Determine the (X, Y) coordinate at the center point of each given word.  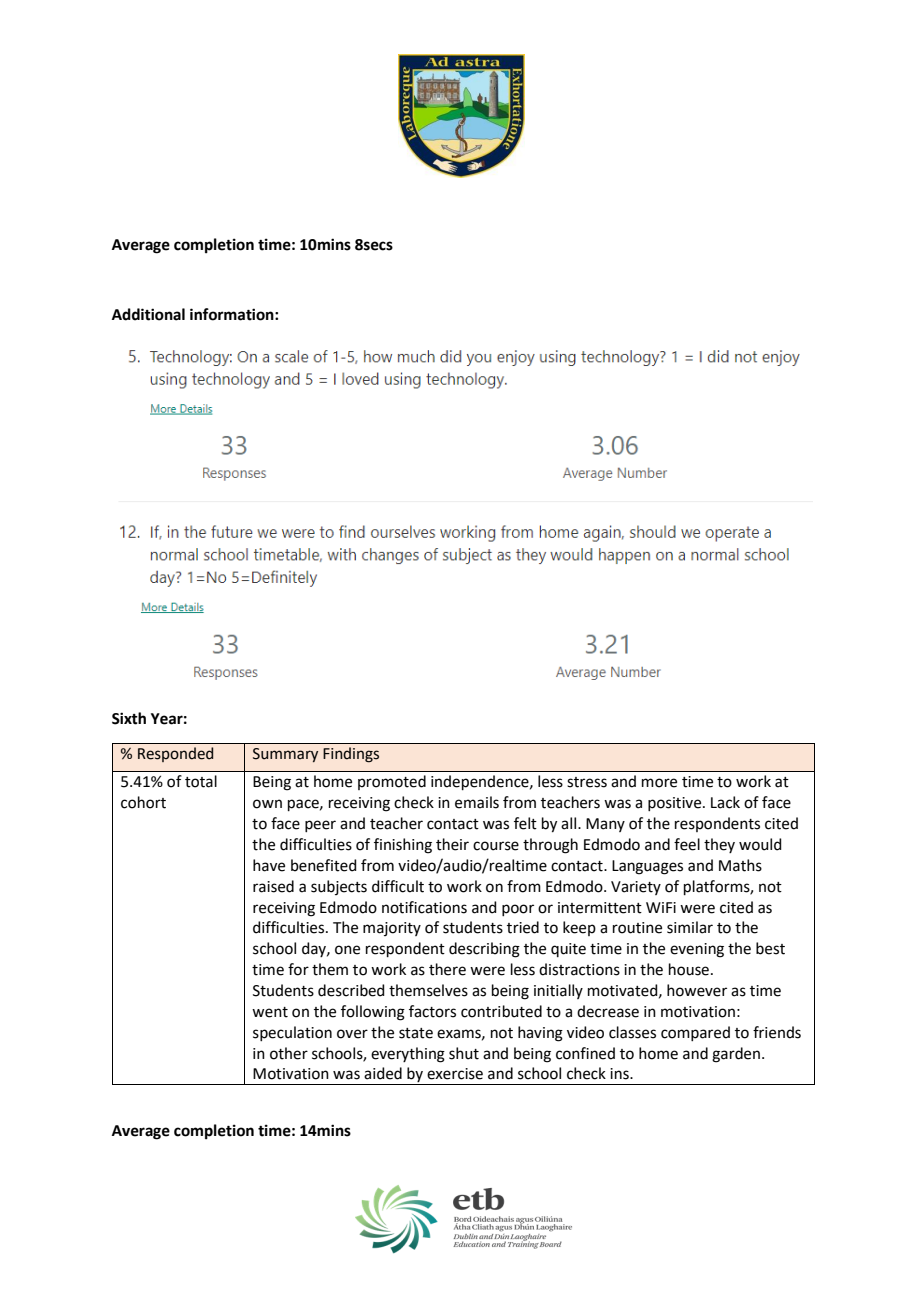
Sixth (129, 718)
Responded (175, 754)
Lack (725, 802)
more (659, 783)
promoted (392, 782)
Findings (351, 755)
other (289, 1053)
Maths (740, 865)
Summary (285, 755)
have (269, 865)
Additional (148, 314)
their (452, 844)
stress (587, 782)
